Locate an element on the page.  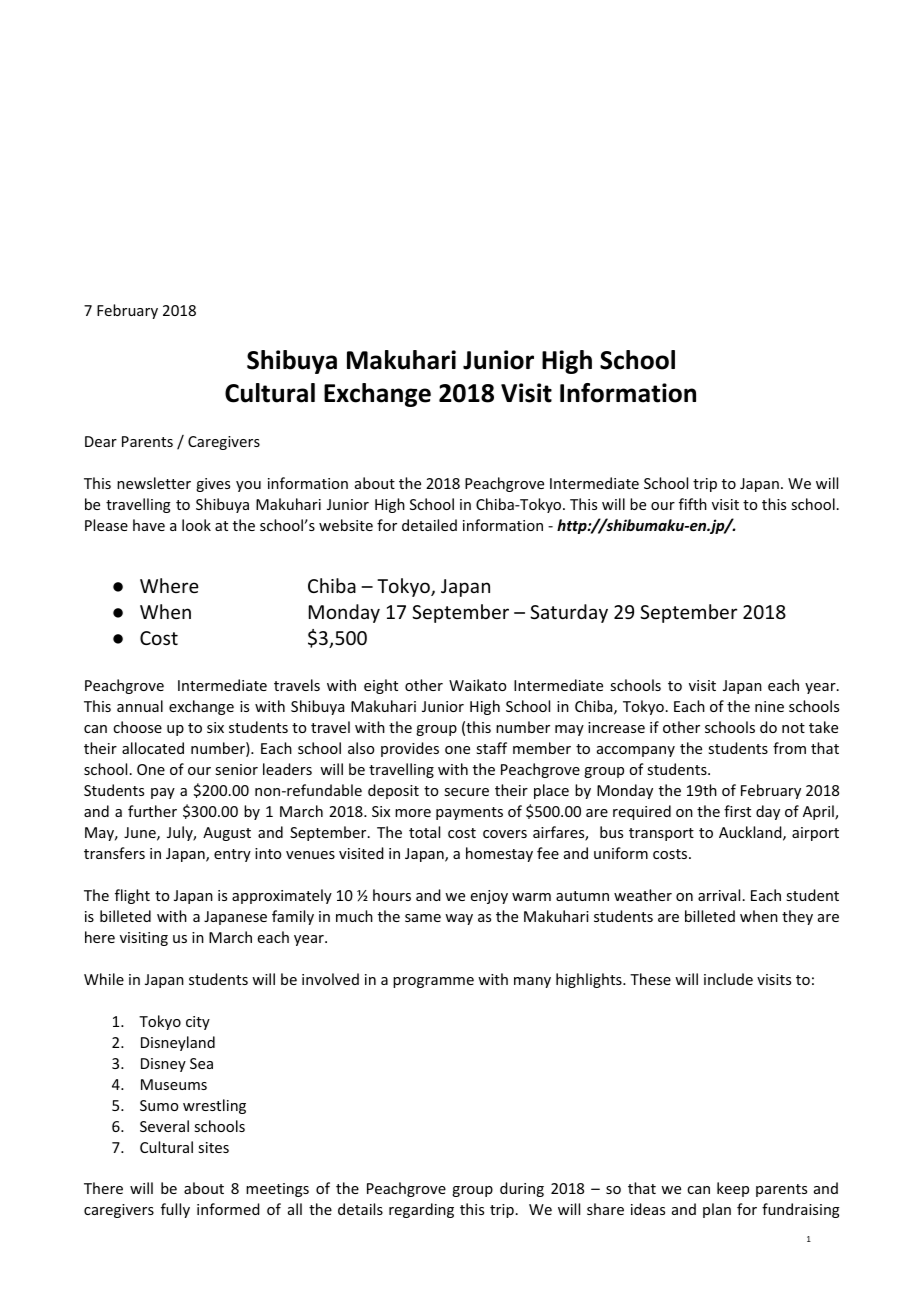
August is located at coordinates (227, 834).
